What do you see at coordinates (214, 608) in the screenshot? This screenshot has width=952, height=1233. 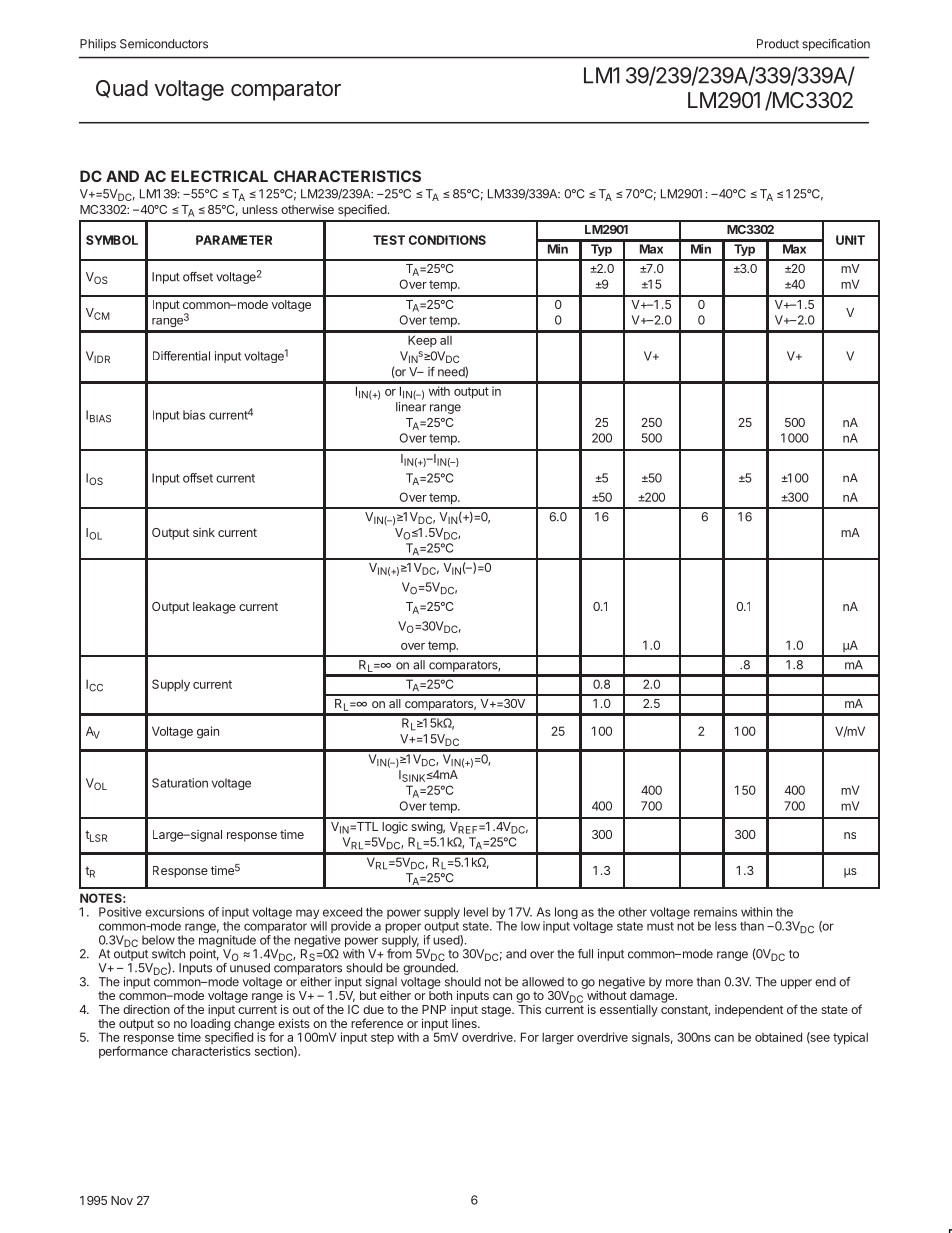 I see `leakage` at bounding box center [214, 608].
